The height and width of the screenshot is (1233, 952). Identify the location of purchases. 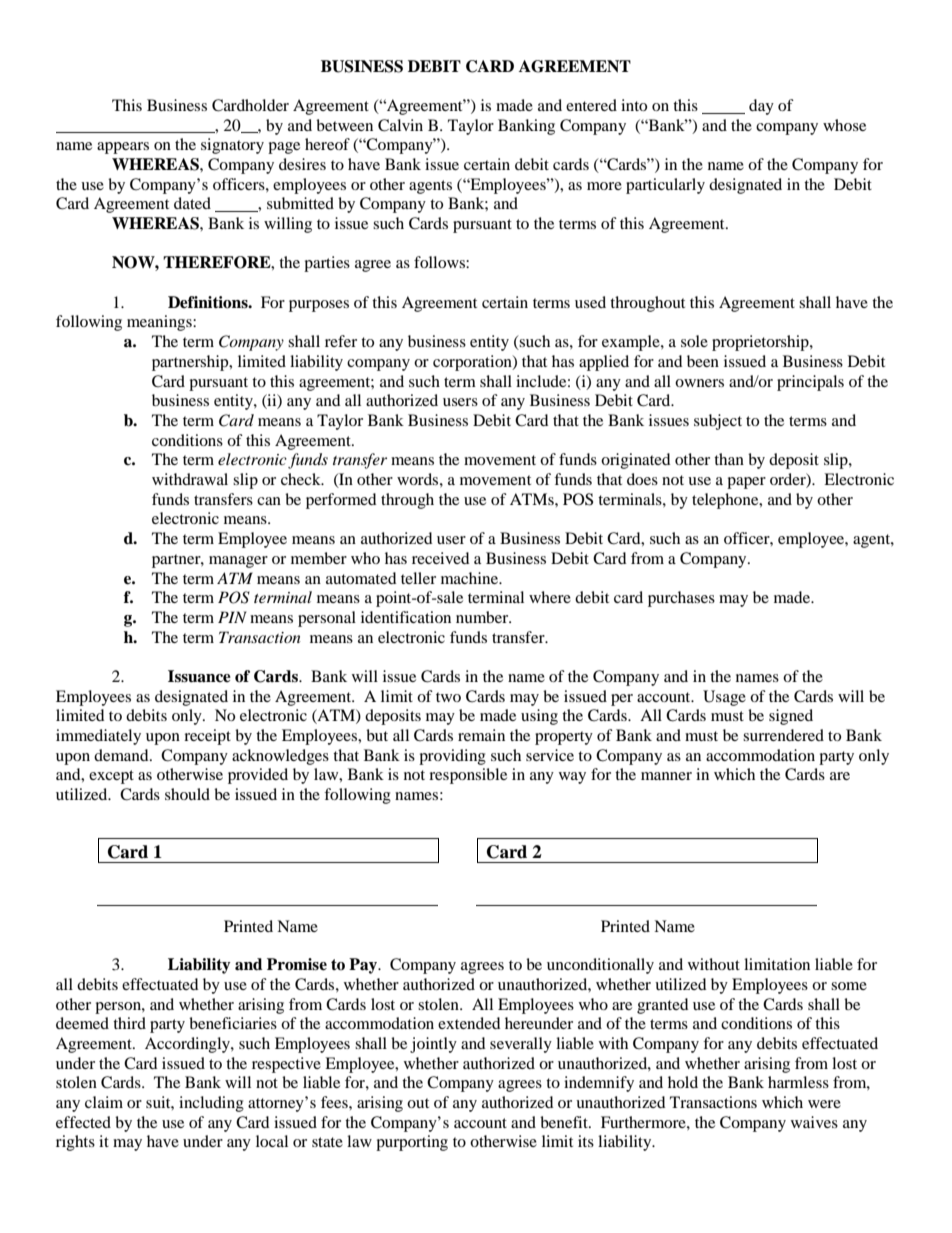
(681, 599).
